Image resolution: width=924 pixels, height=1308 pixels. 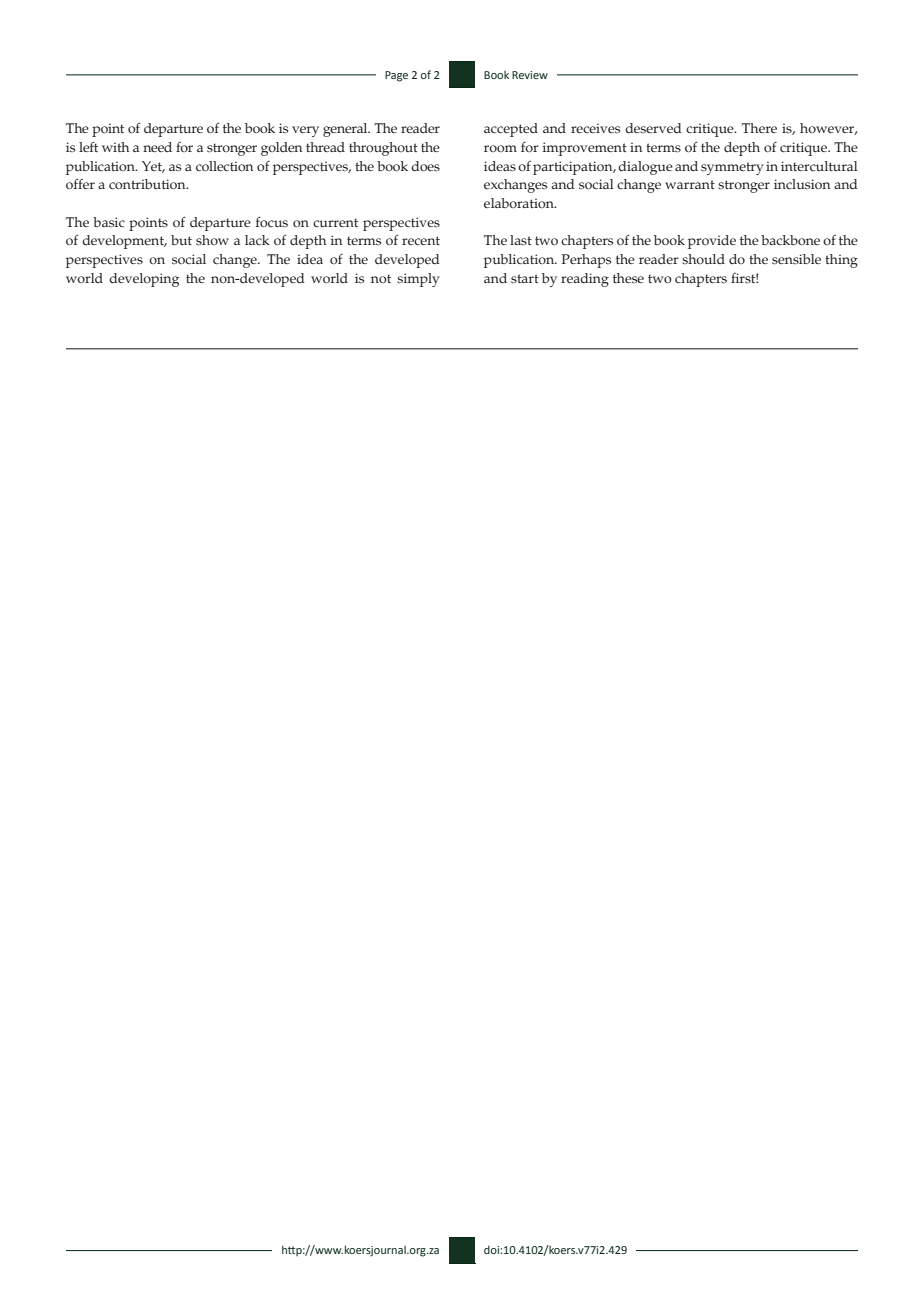 What do you see at coordinates (148, 184) in the screenshot?
I see `contribution` at bounding box center [148, 184].
